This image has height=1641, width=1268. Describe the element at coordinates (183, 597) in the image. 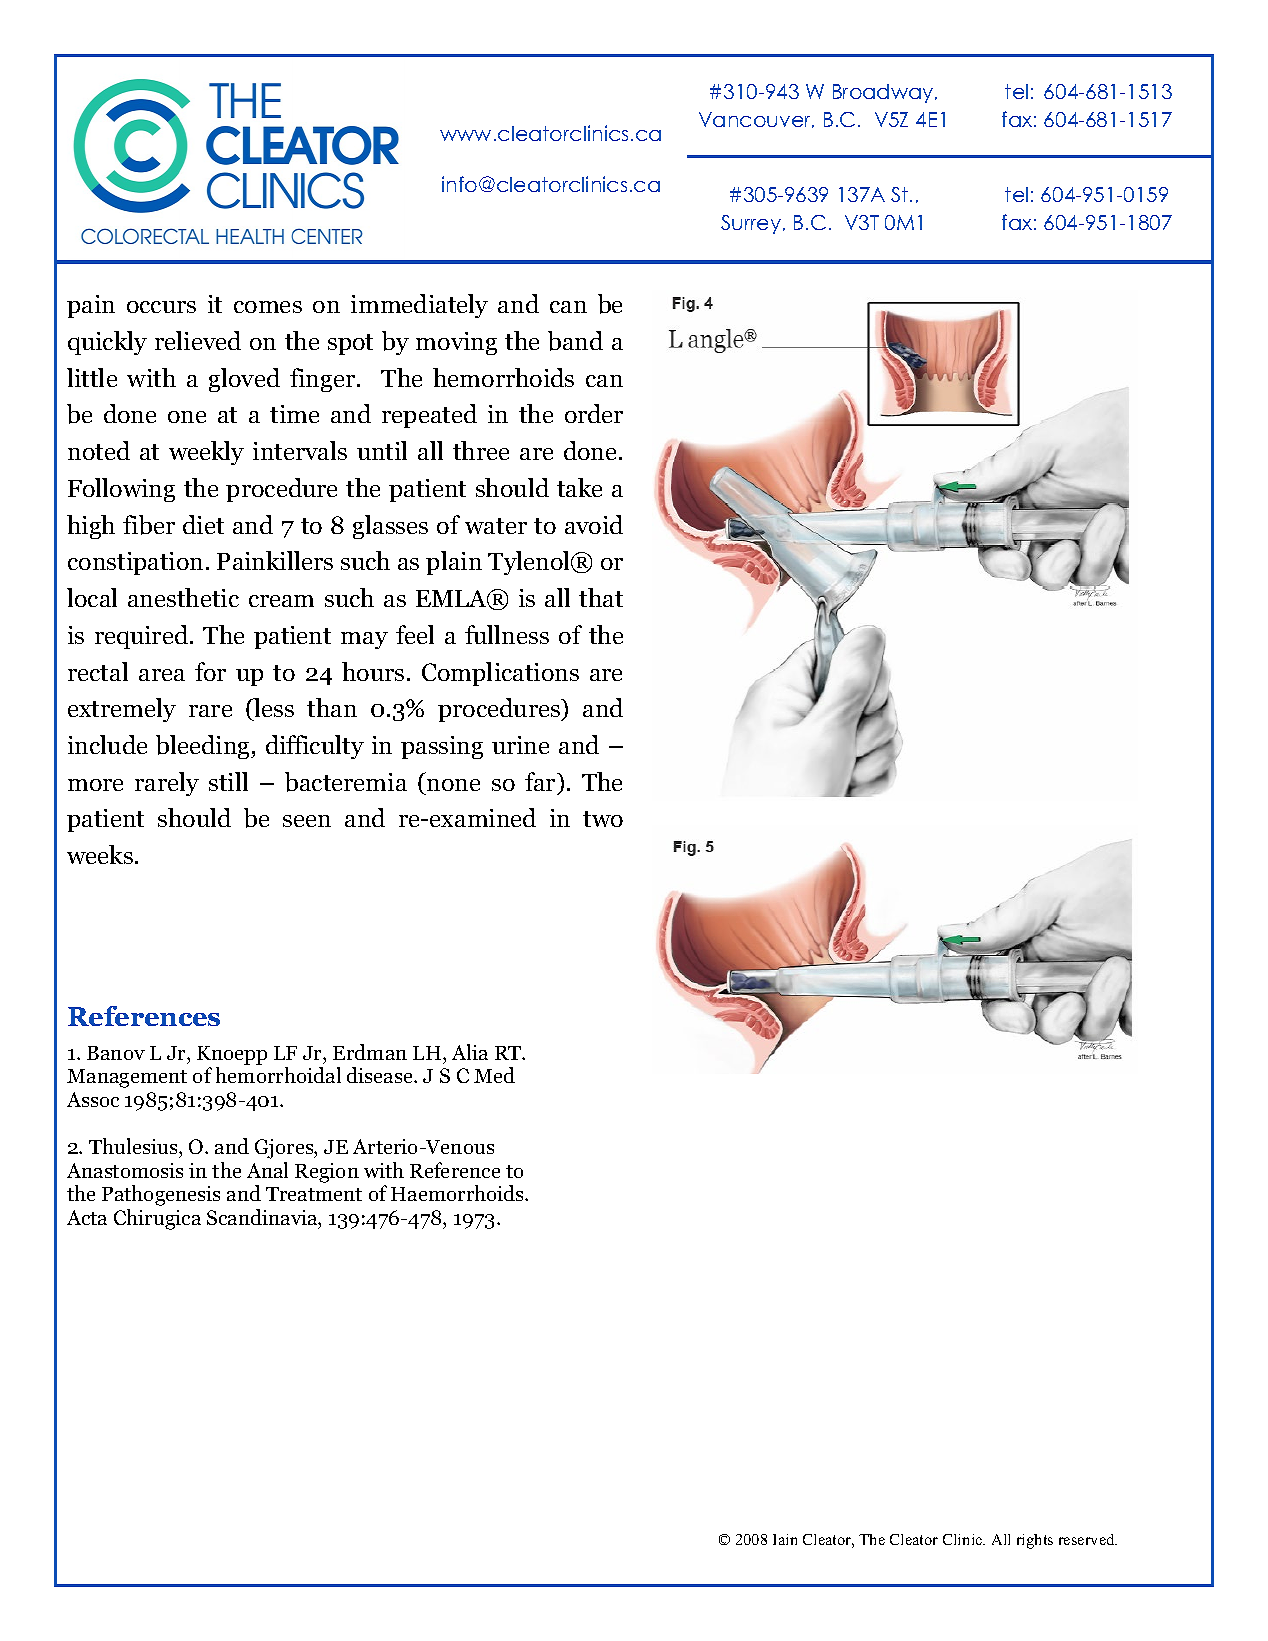

I see `anesthetic` at that location.
